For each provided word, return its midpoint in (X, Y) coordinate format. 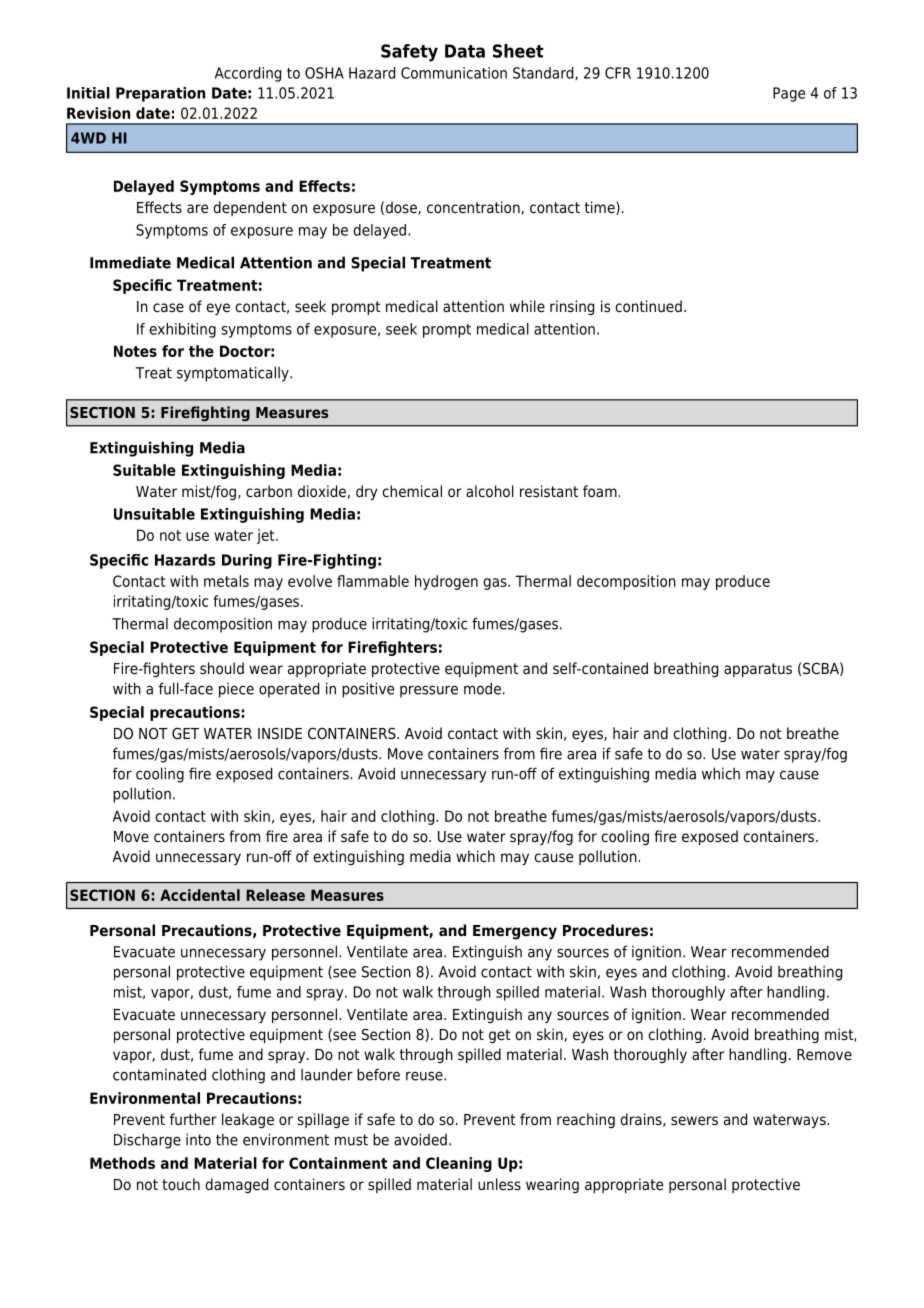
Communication (454, 73)
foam (600, 491)
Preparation (160, 94)
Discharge (147, 1141)
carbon (269, 491)
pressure (429, 691)
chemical (412, 491)
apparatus (758, 670)
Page (789, 94)
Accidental (200, 895)
